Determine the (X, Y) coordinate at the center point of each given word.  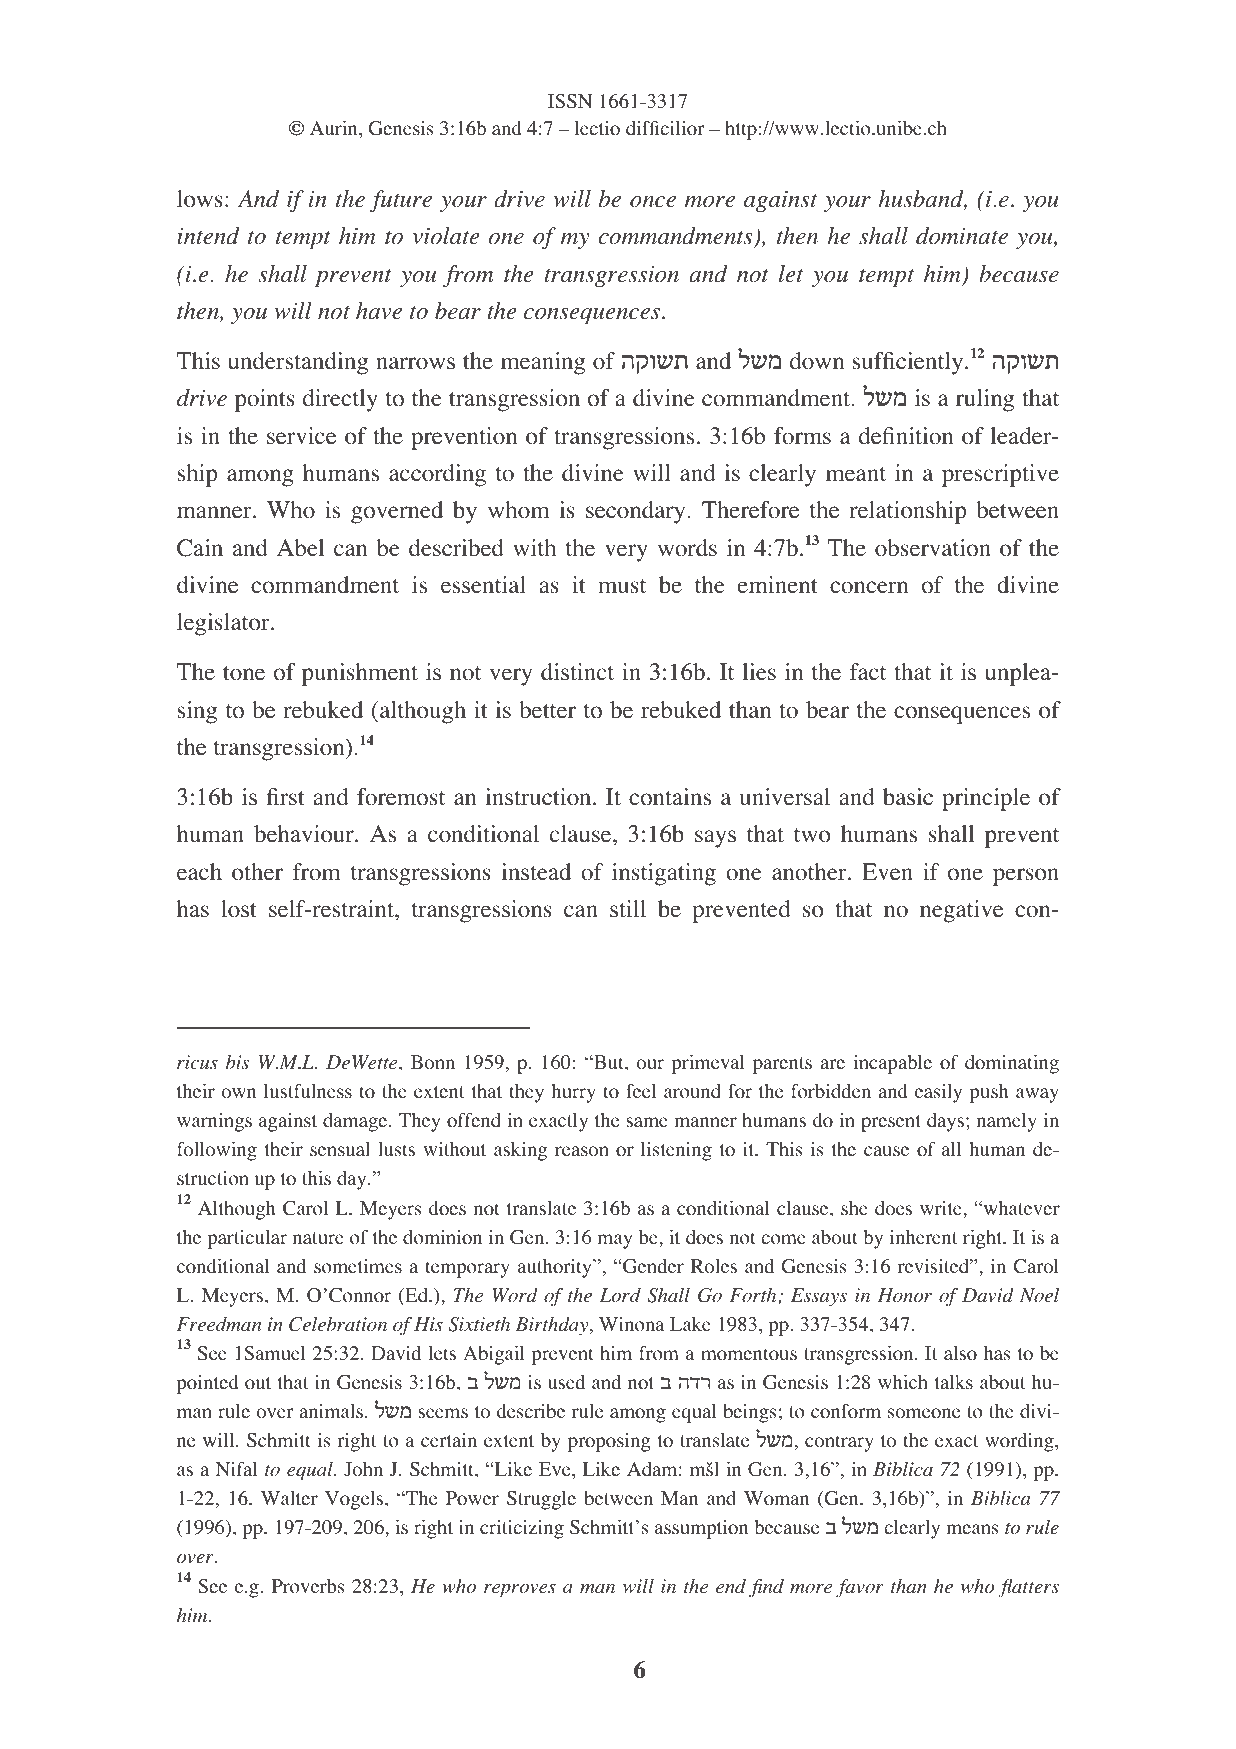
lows (200, 199)
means (972, 1529)
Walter (289, 1498)
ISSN (570, 101)
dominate (962, 236)
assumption (701, 1529)
